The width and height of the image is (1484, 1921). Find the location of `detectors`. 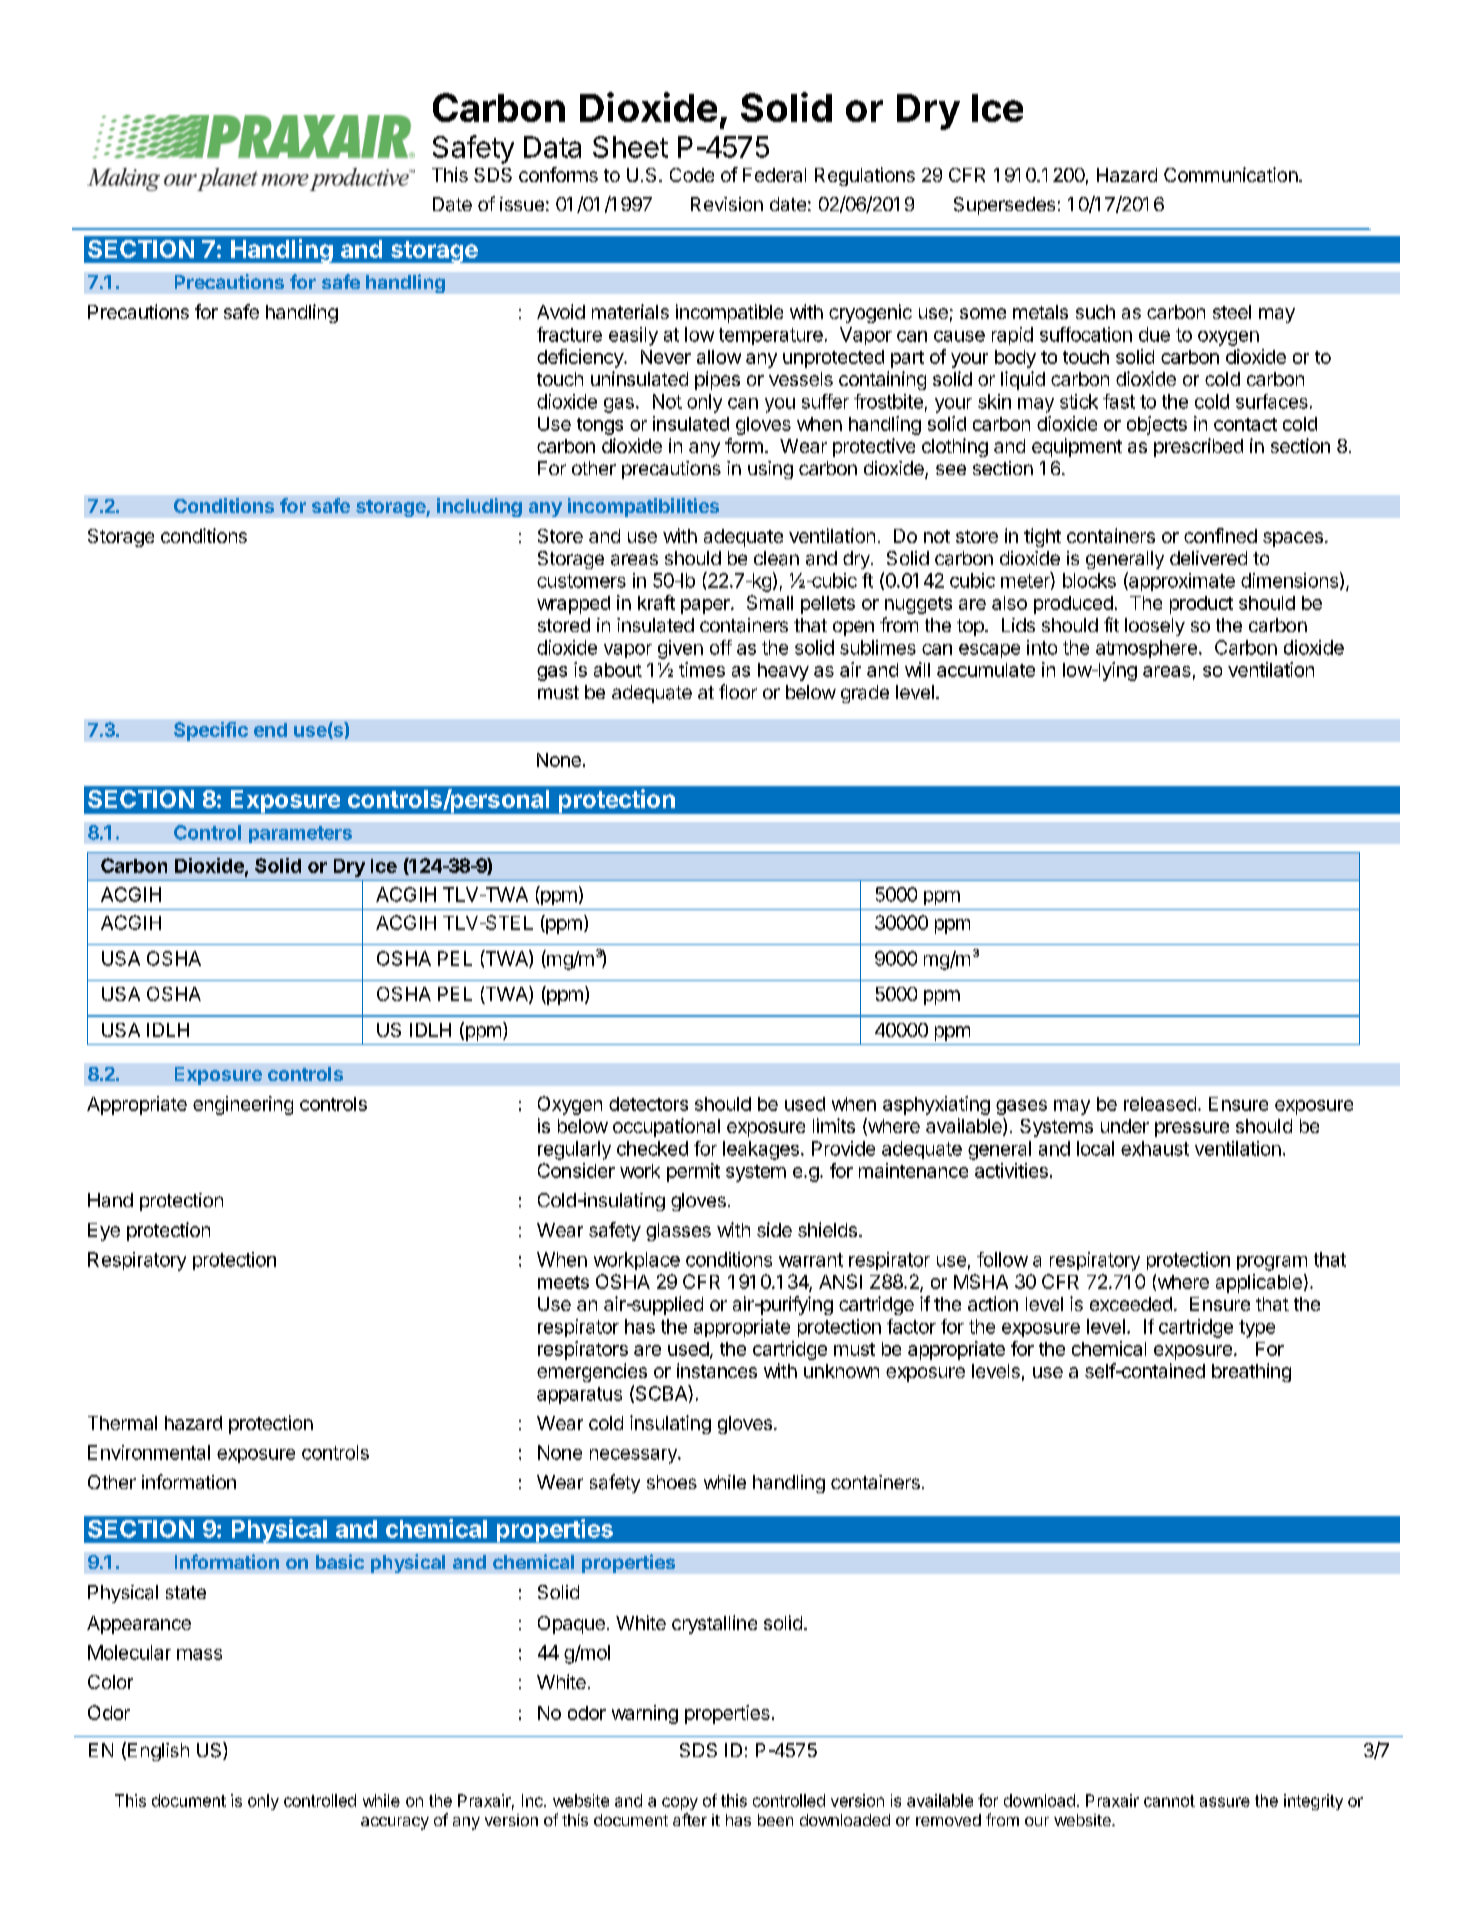

detectors is located at coordinates (648, 1104).
